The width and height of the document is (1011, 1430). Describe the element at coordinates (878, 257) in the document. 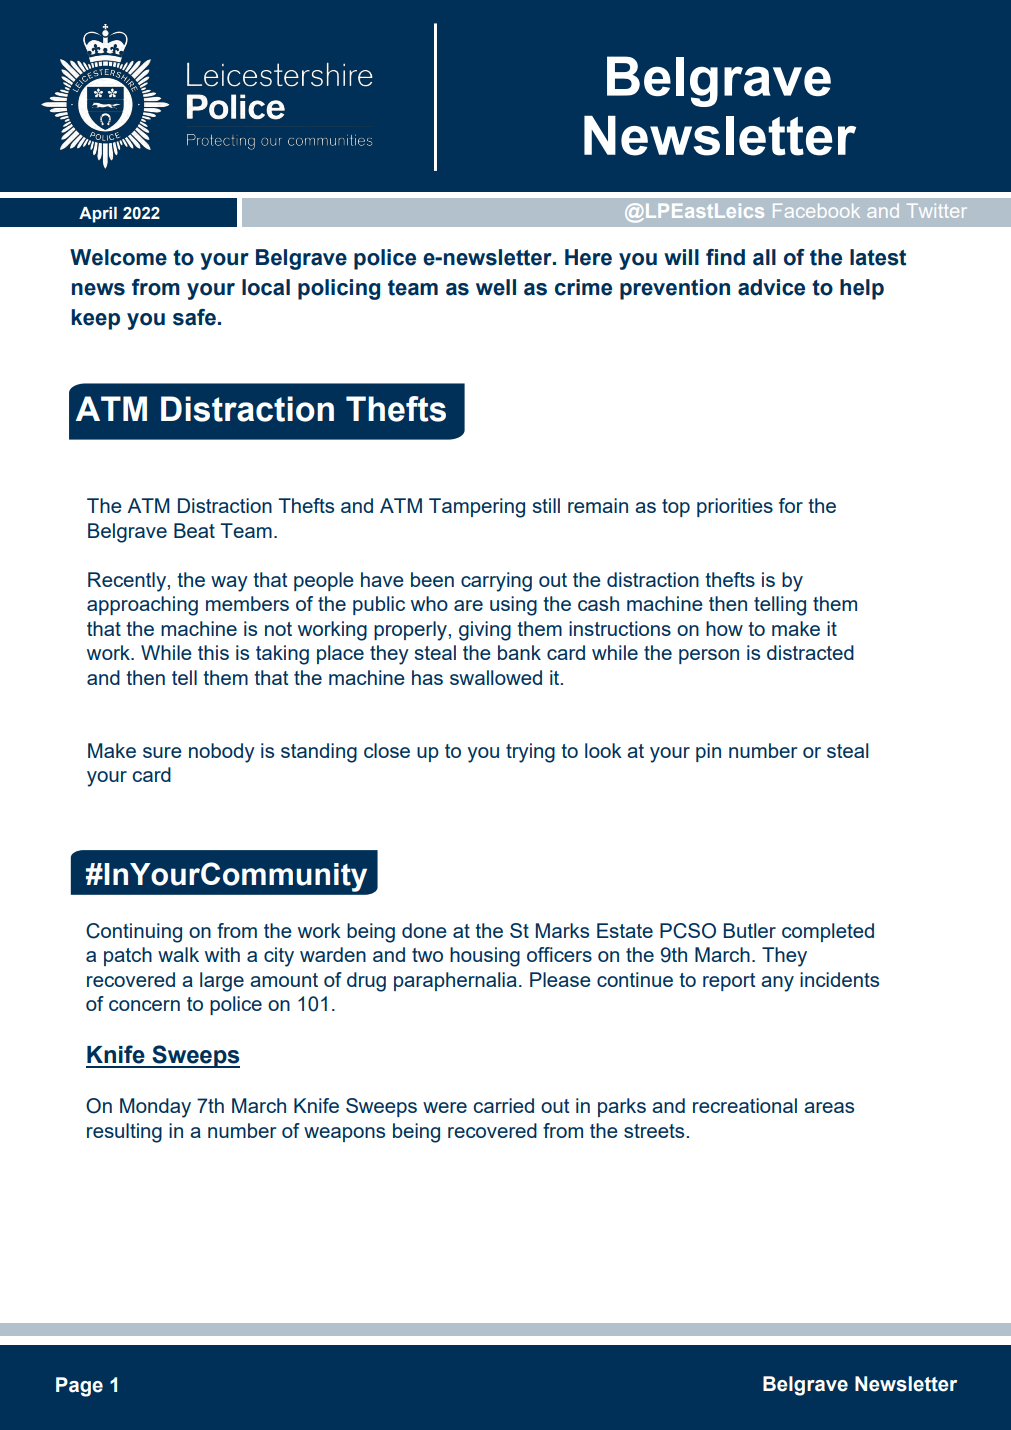

I see `latest` at that location.
